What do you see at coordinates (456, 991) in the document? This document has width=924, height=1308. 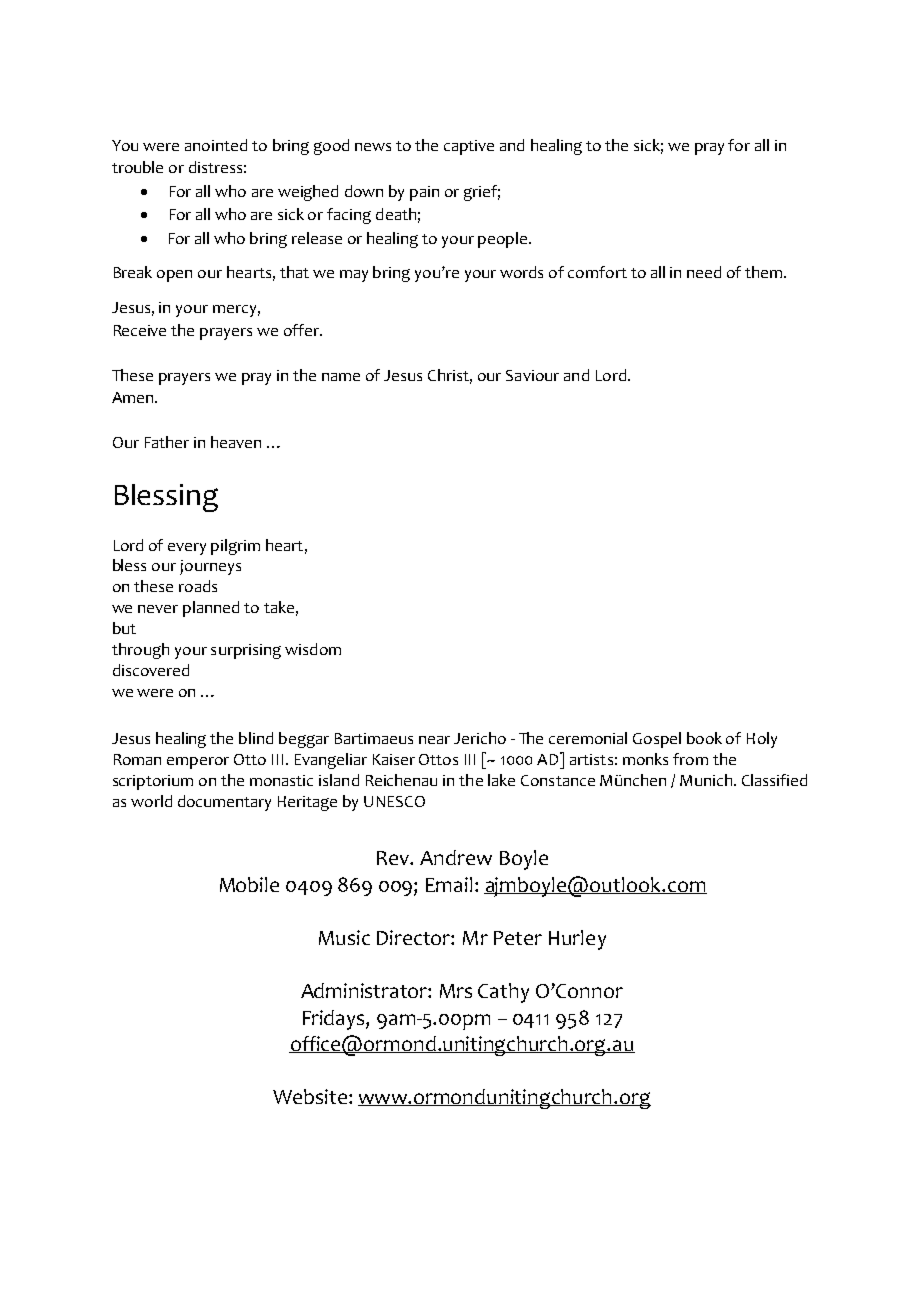 I see `Mrs` at bounding box center [456, 991].
